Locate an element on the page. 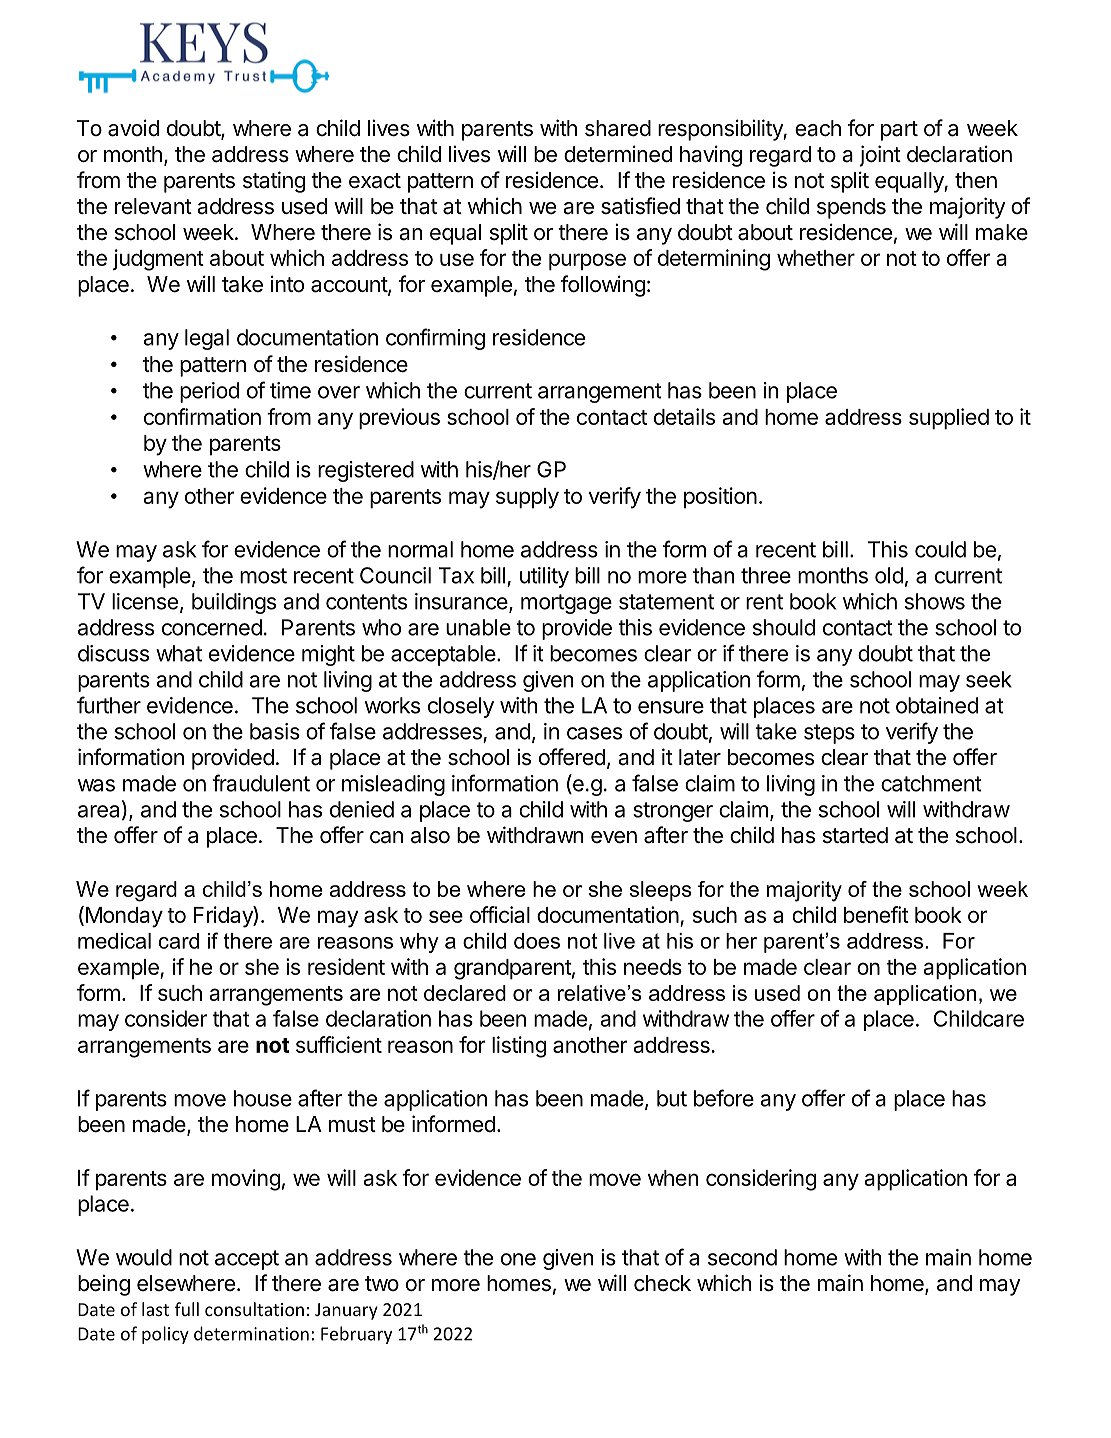 This image has height=1438, width=1111. cases is located at coordinates (594, 733).
